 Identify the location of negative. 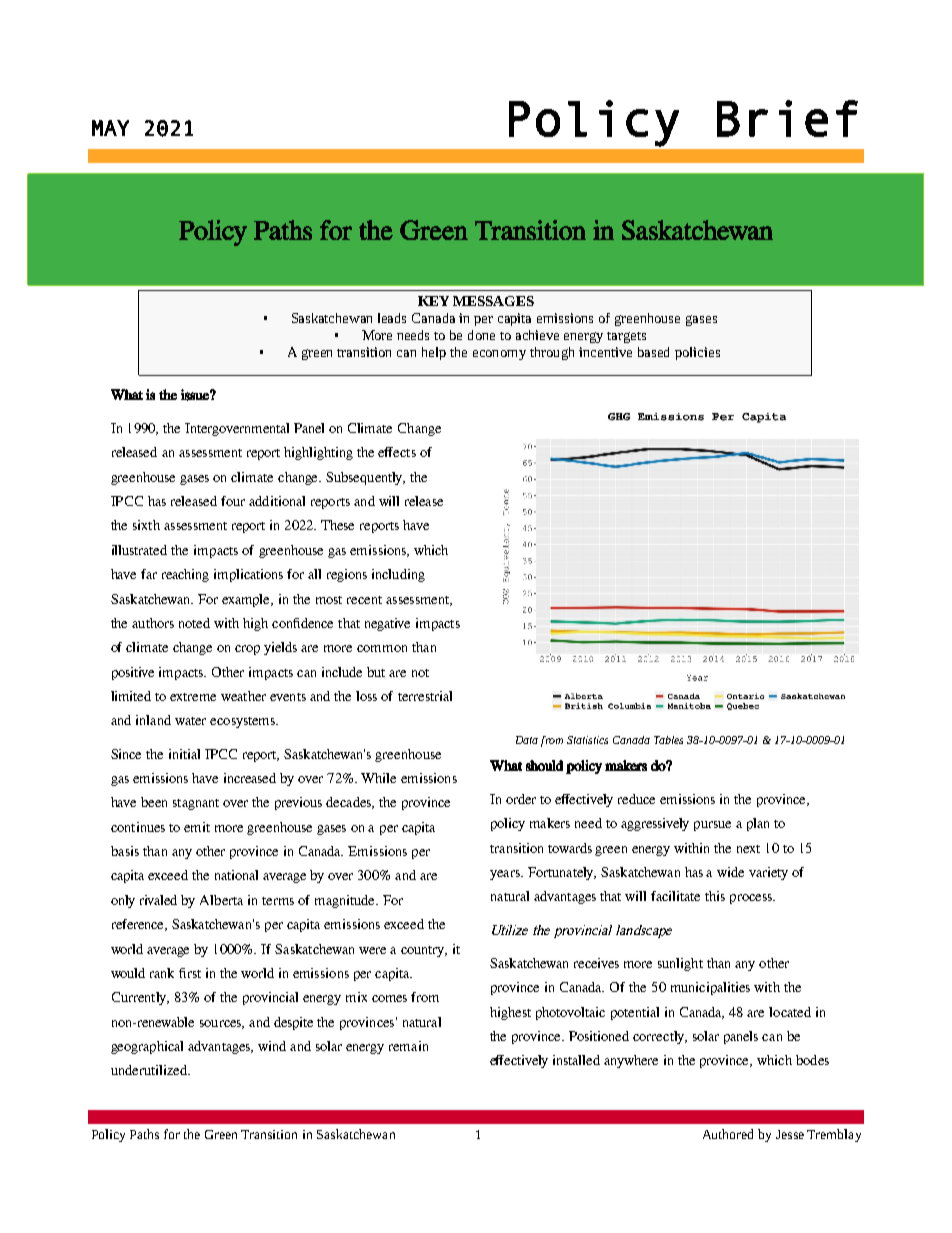
(387, 624).
